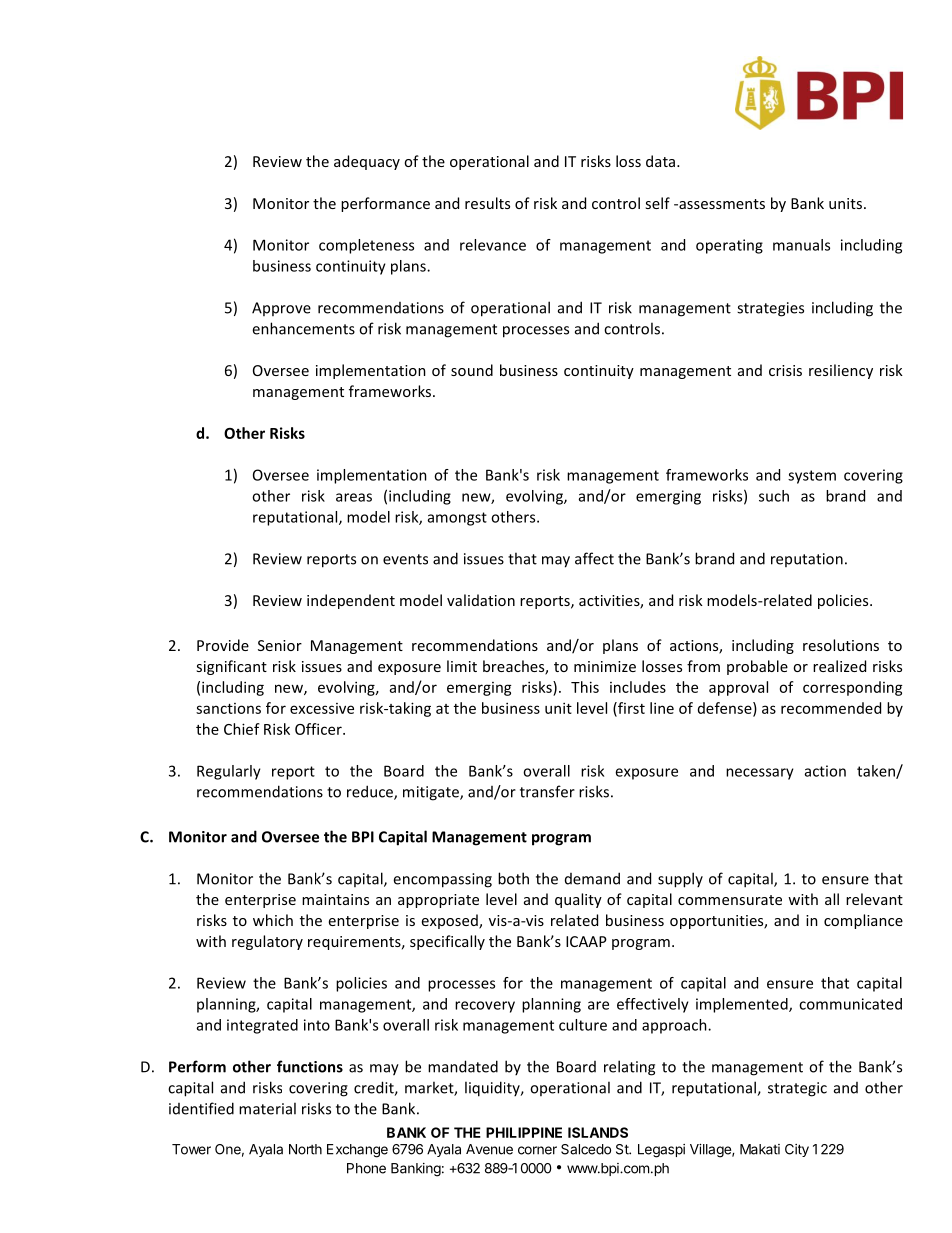  Describe the element at coordinates (229, 772) in the document. I see `Regularly` at that location.
